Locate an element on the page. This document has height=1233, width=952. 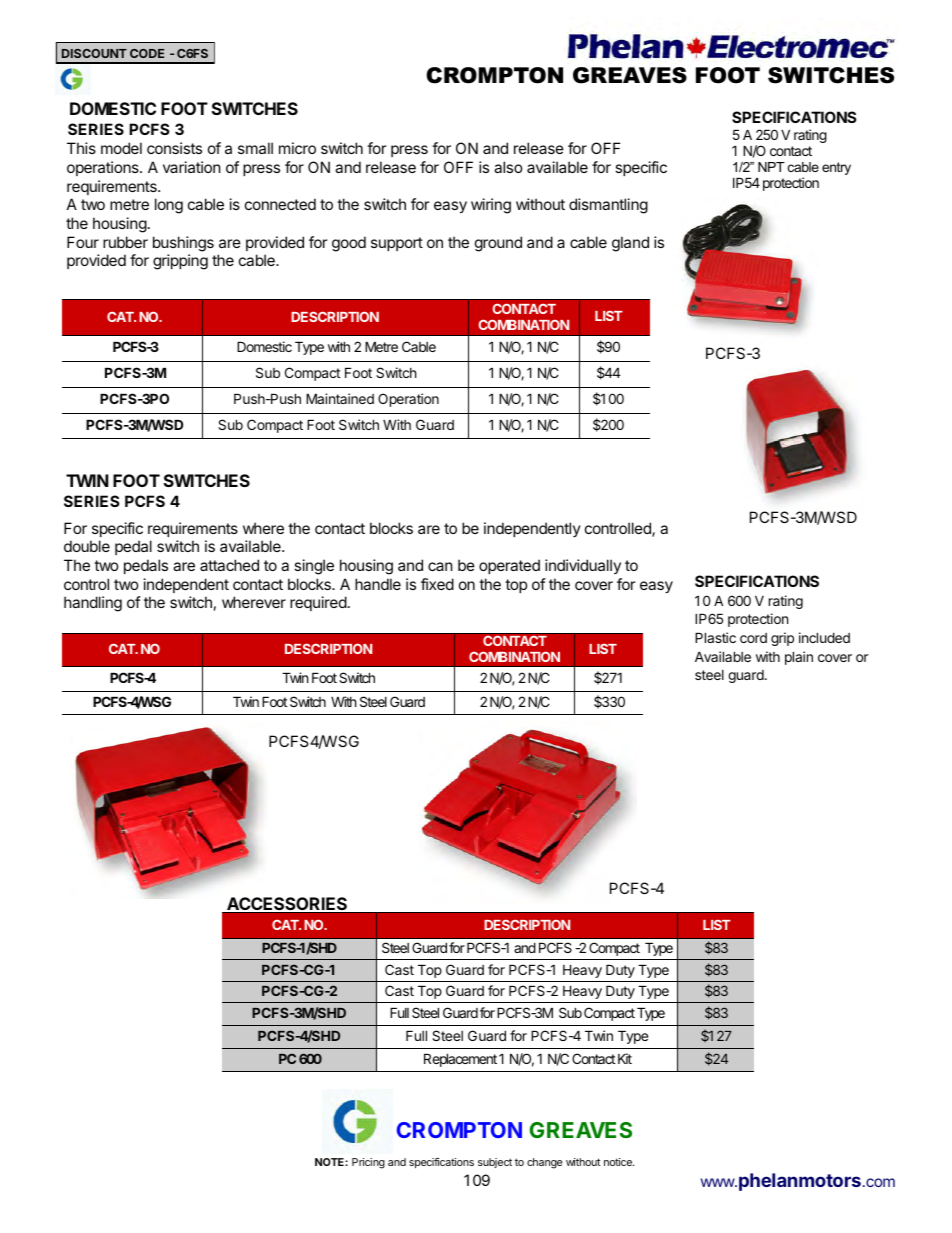
subject is located at coordinates (495, 1163).
